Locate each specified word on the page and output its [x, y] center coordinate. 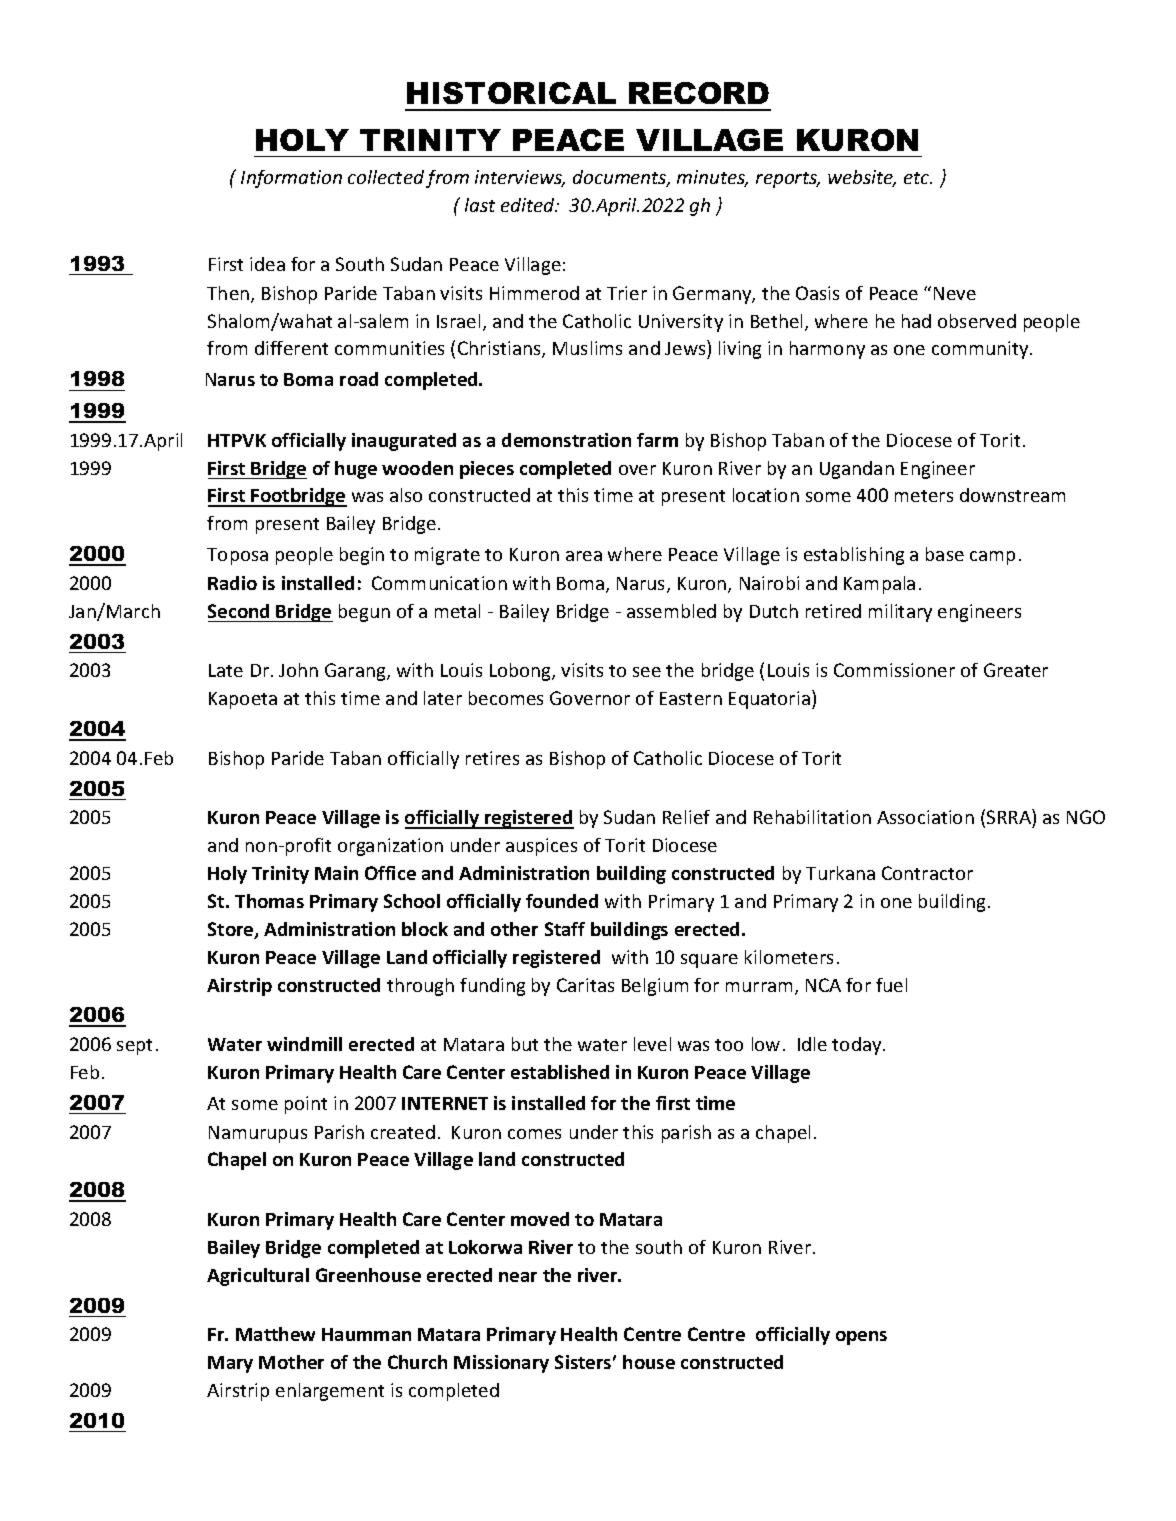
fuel [891, 985]
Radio [232, 583]
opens [861, 1338]
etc [918, 178]
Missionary [501, 1364]
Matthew [275, 1334]
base [945, 554]
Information [291, 179]
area [584, 556]
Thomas [269, 901]
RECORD [699, 93]
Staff [565, 929]
